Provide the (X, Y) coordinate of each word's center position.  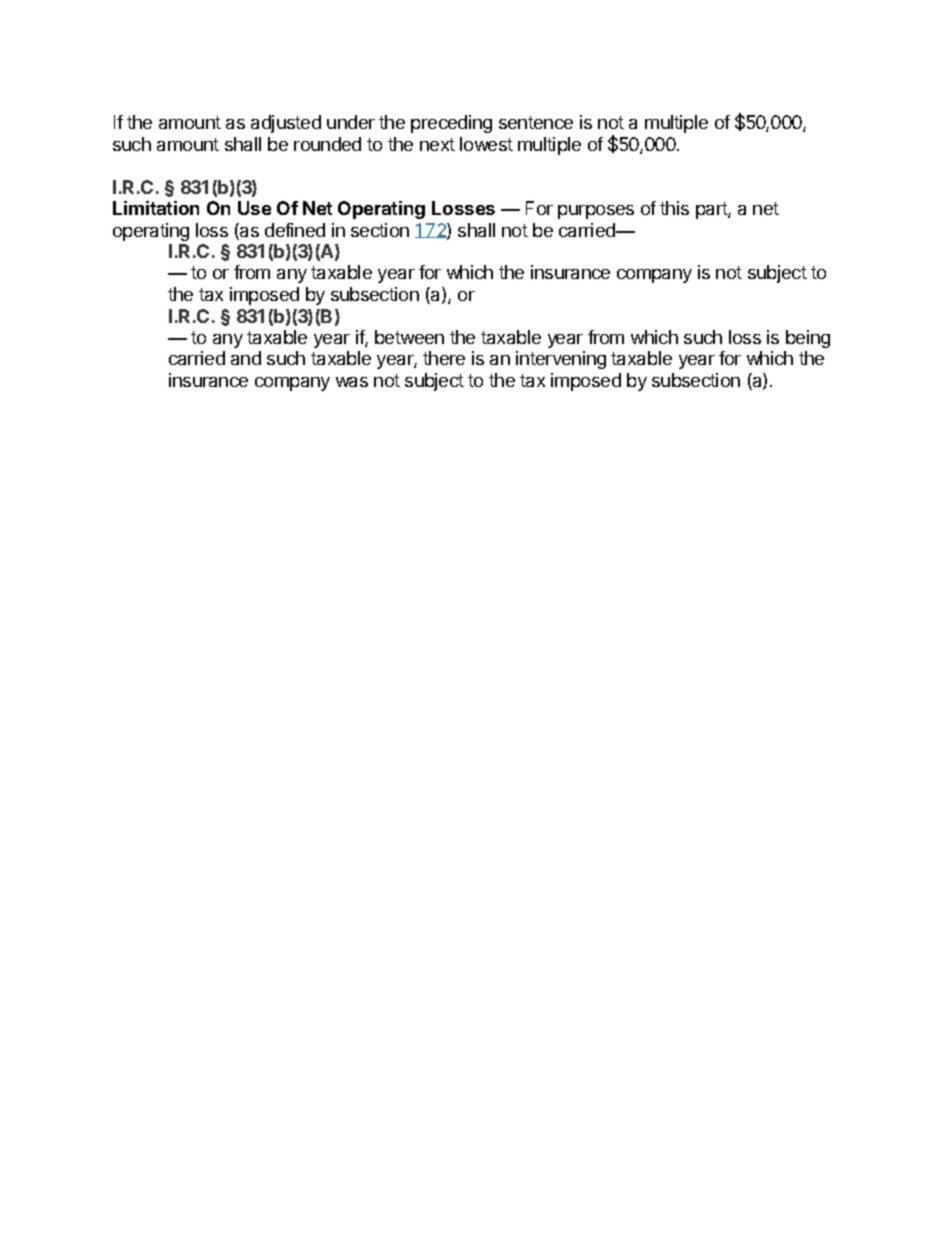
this (674, 208)
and (246, 358)
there (444, 358)
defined (295, 230)
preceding (451, 124)
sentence (536, 122)
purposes (596, 212)
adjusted (286, 124)
